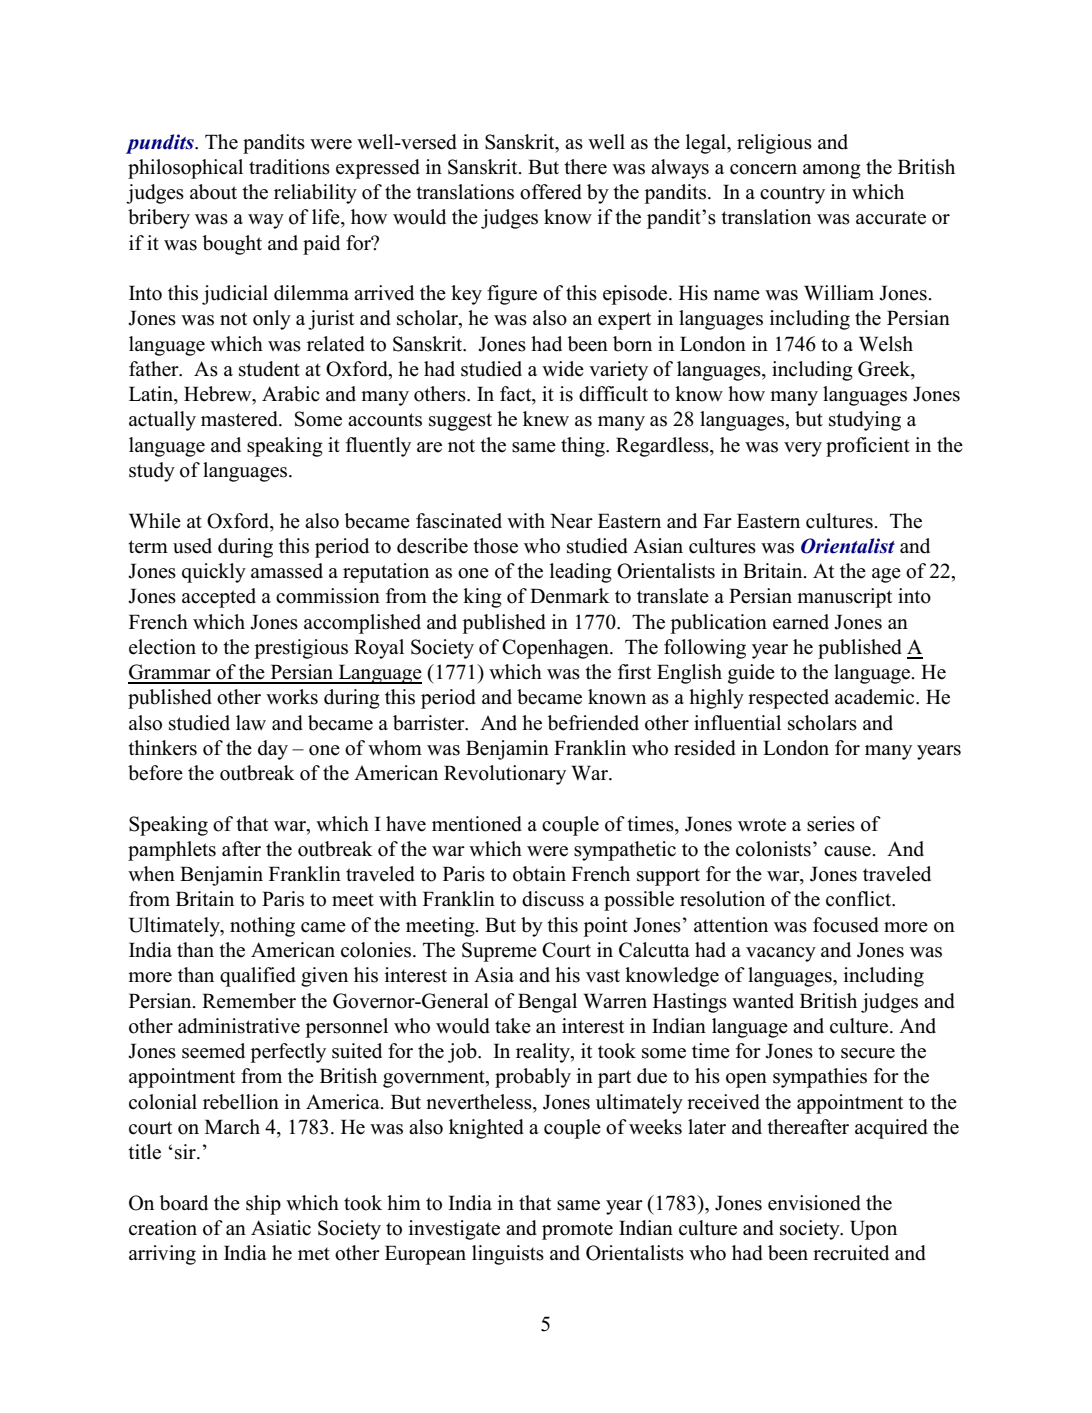  Describe the element at coordinates (551, 192) in the screenshot. I see `offered` at that location.
